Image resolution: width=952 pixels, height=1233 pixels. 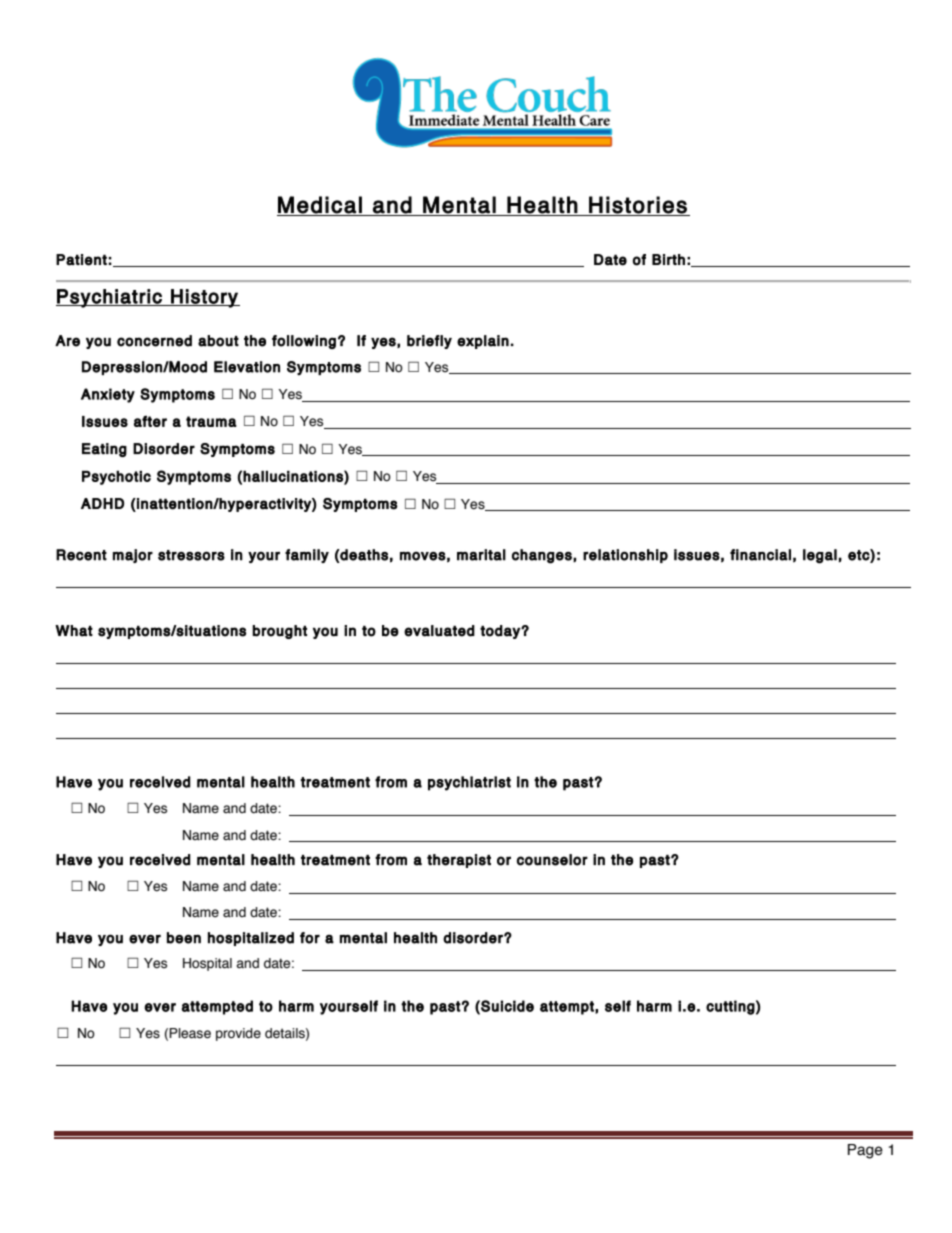 I want to click on Patient, so click(x=81, y=260).
